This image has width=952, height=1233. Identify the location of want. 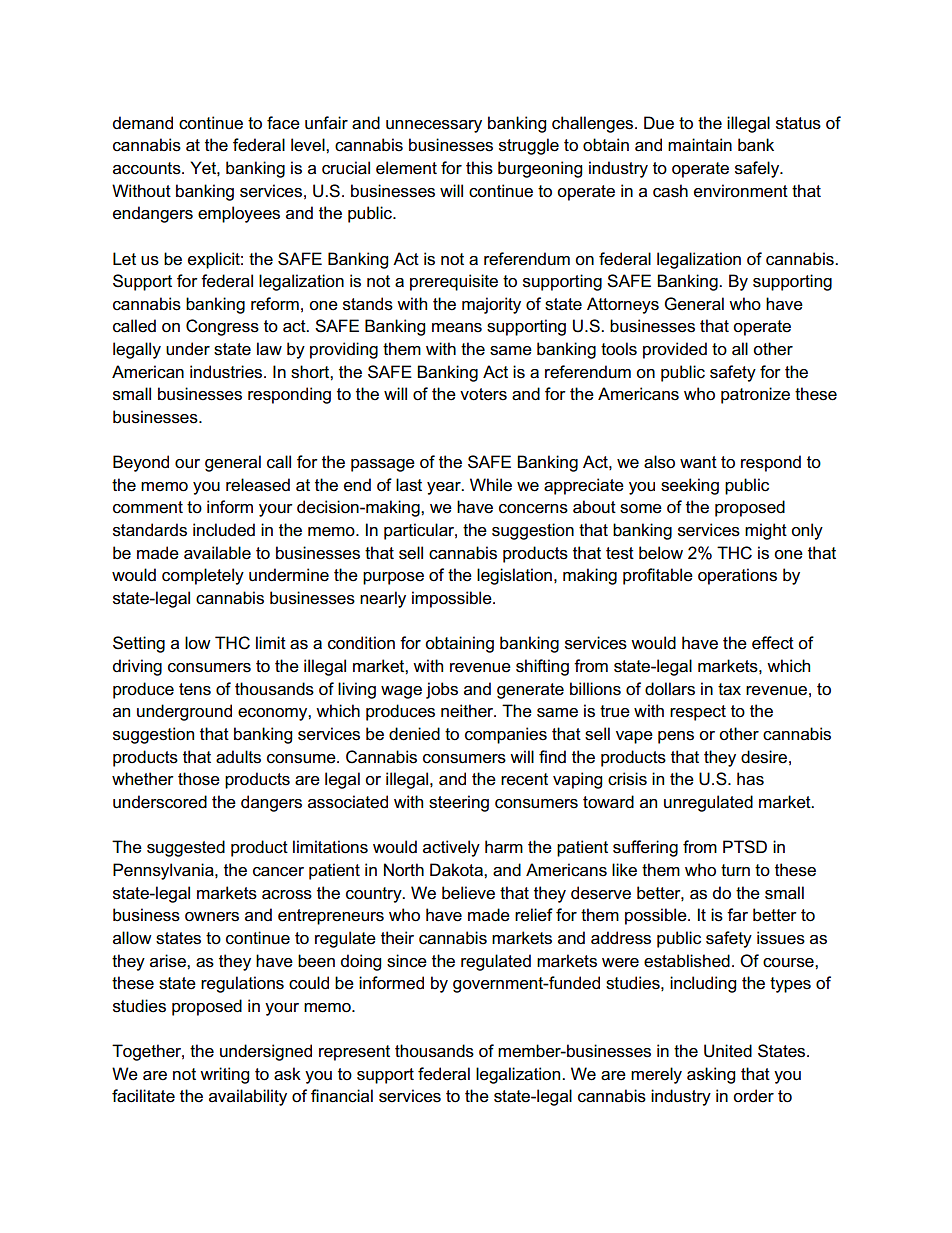
(698, 462).
